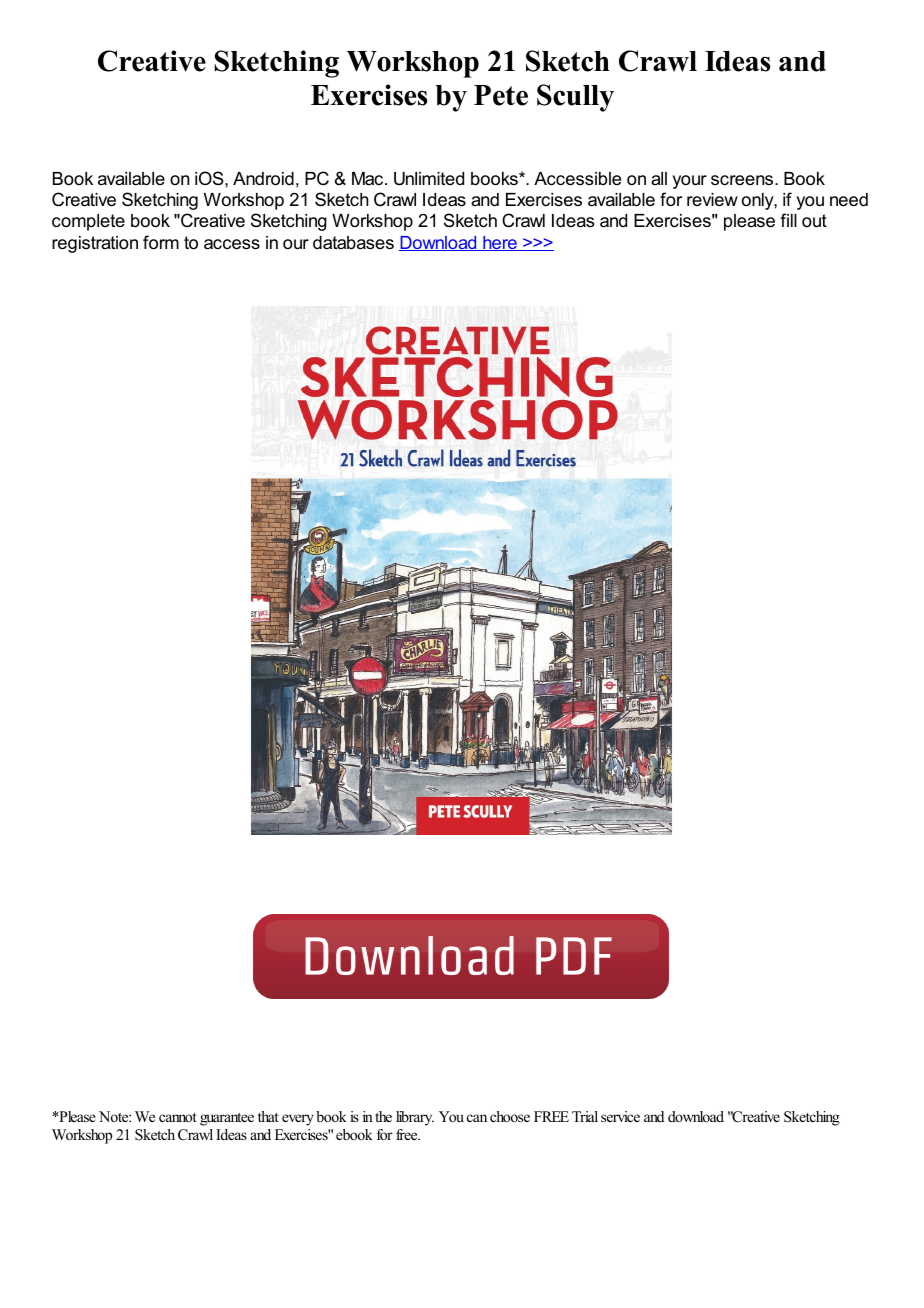 The height and width of the document is (1308, 924). What do you see at coordinates (501, 95) in the document?
I see `Pete` at bounding box center [501, 95].
